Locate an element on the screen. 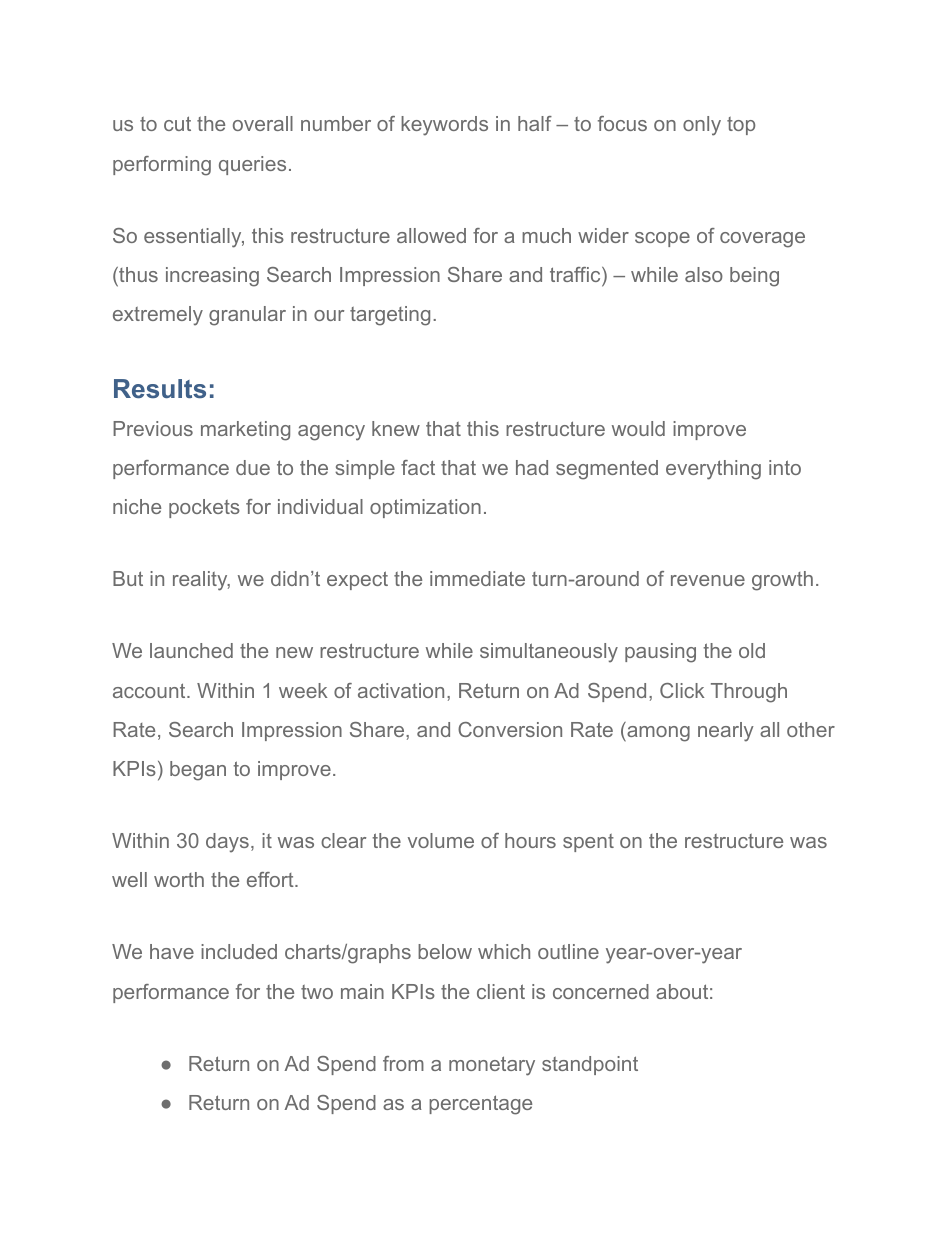  two is located at coordinates (317, 992).
